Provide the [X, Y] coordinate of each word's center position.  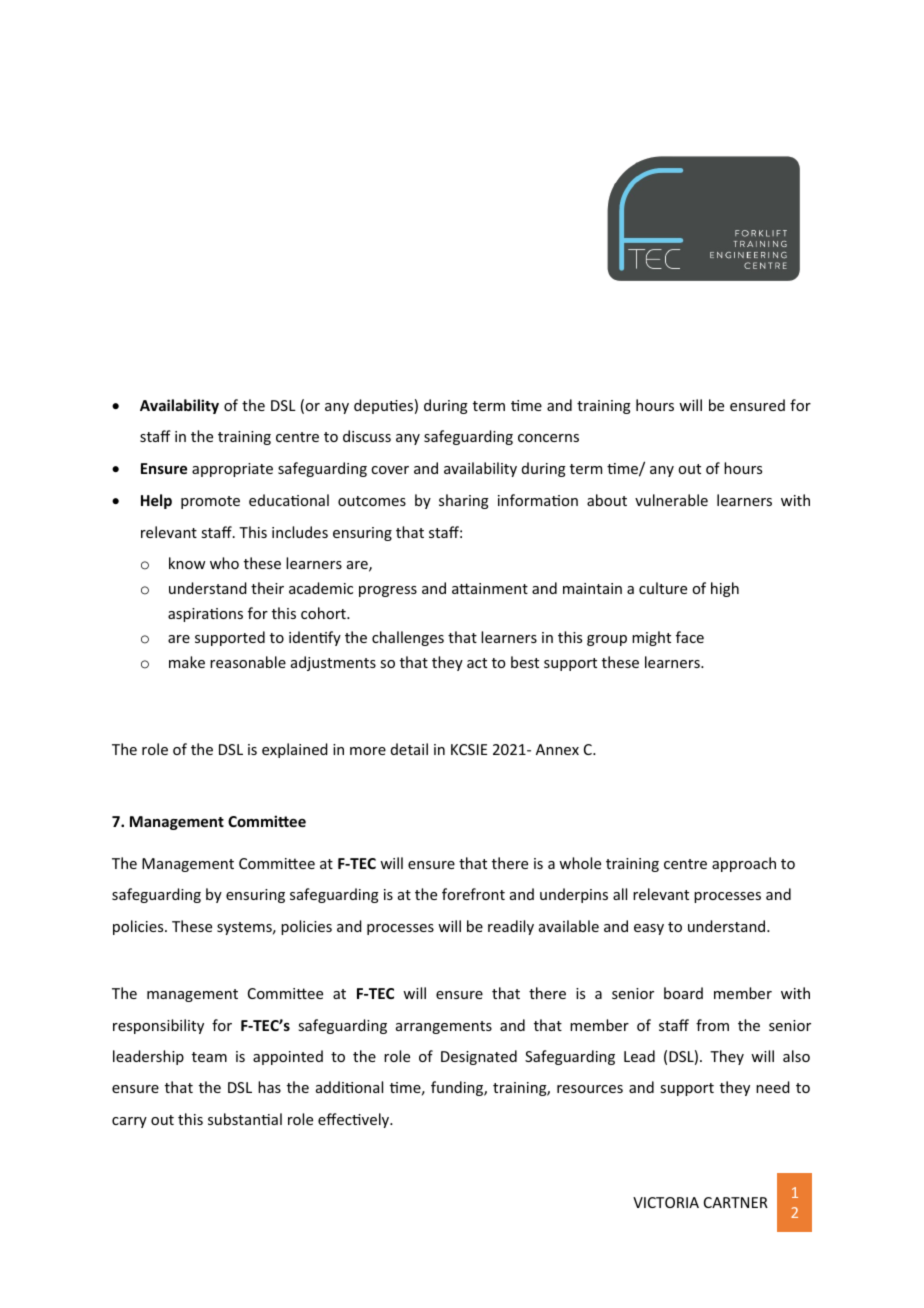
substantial [245, 1119]
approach [744, 864]
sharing [464, 501]
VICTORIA [666, 1202]
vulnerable [671, 500]
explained [295, 750]
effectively [355, 1120]
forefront [473, 894]
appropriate [232, 470]
